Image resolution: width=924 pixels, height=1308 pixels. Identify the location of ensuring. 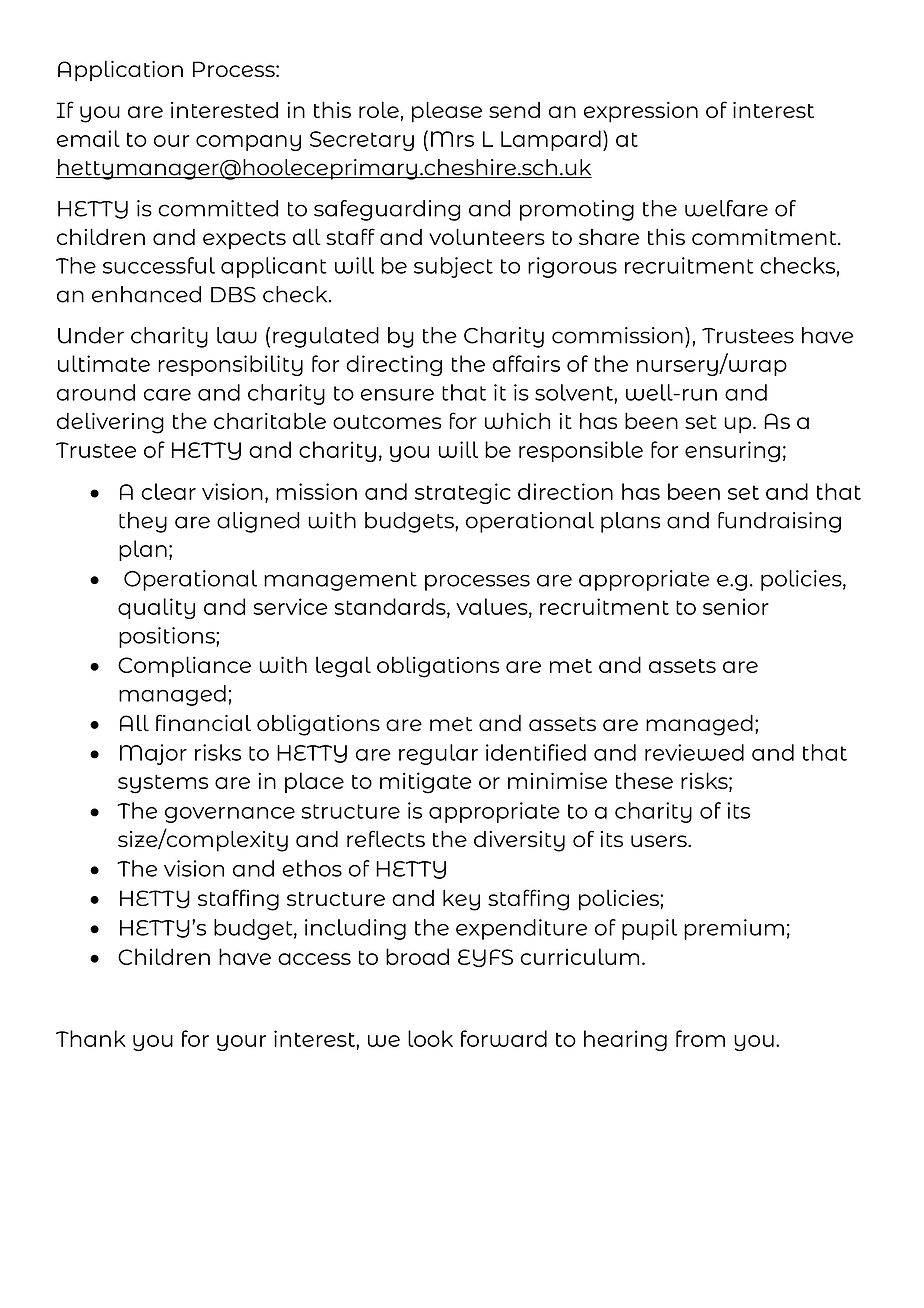
(732, 451).
